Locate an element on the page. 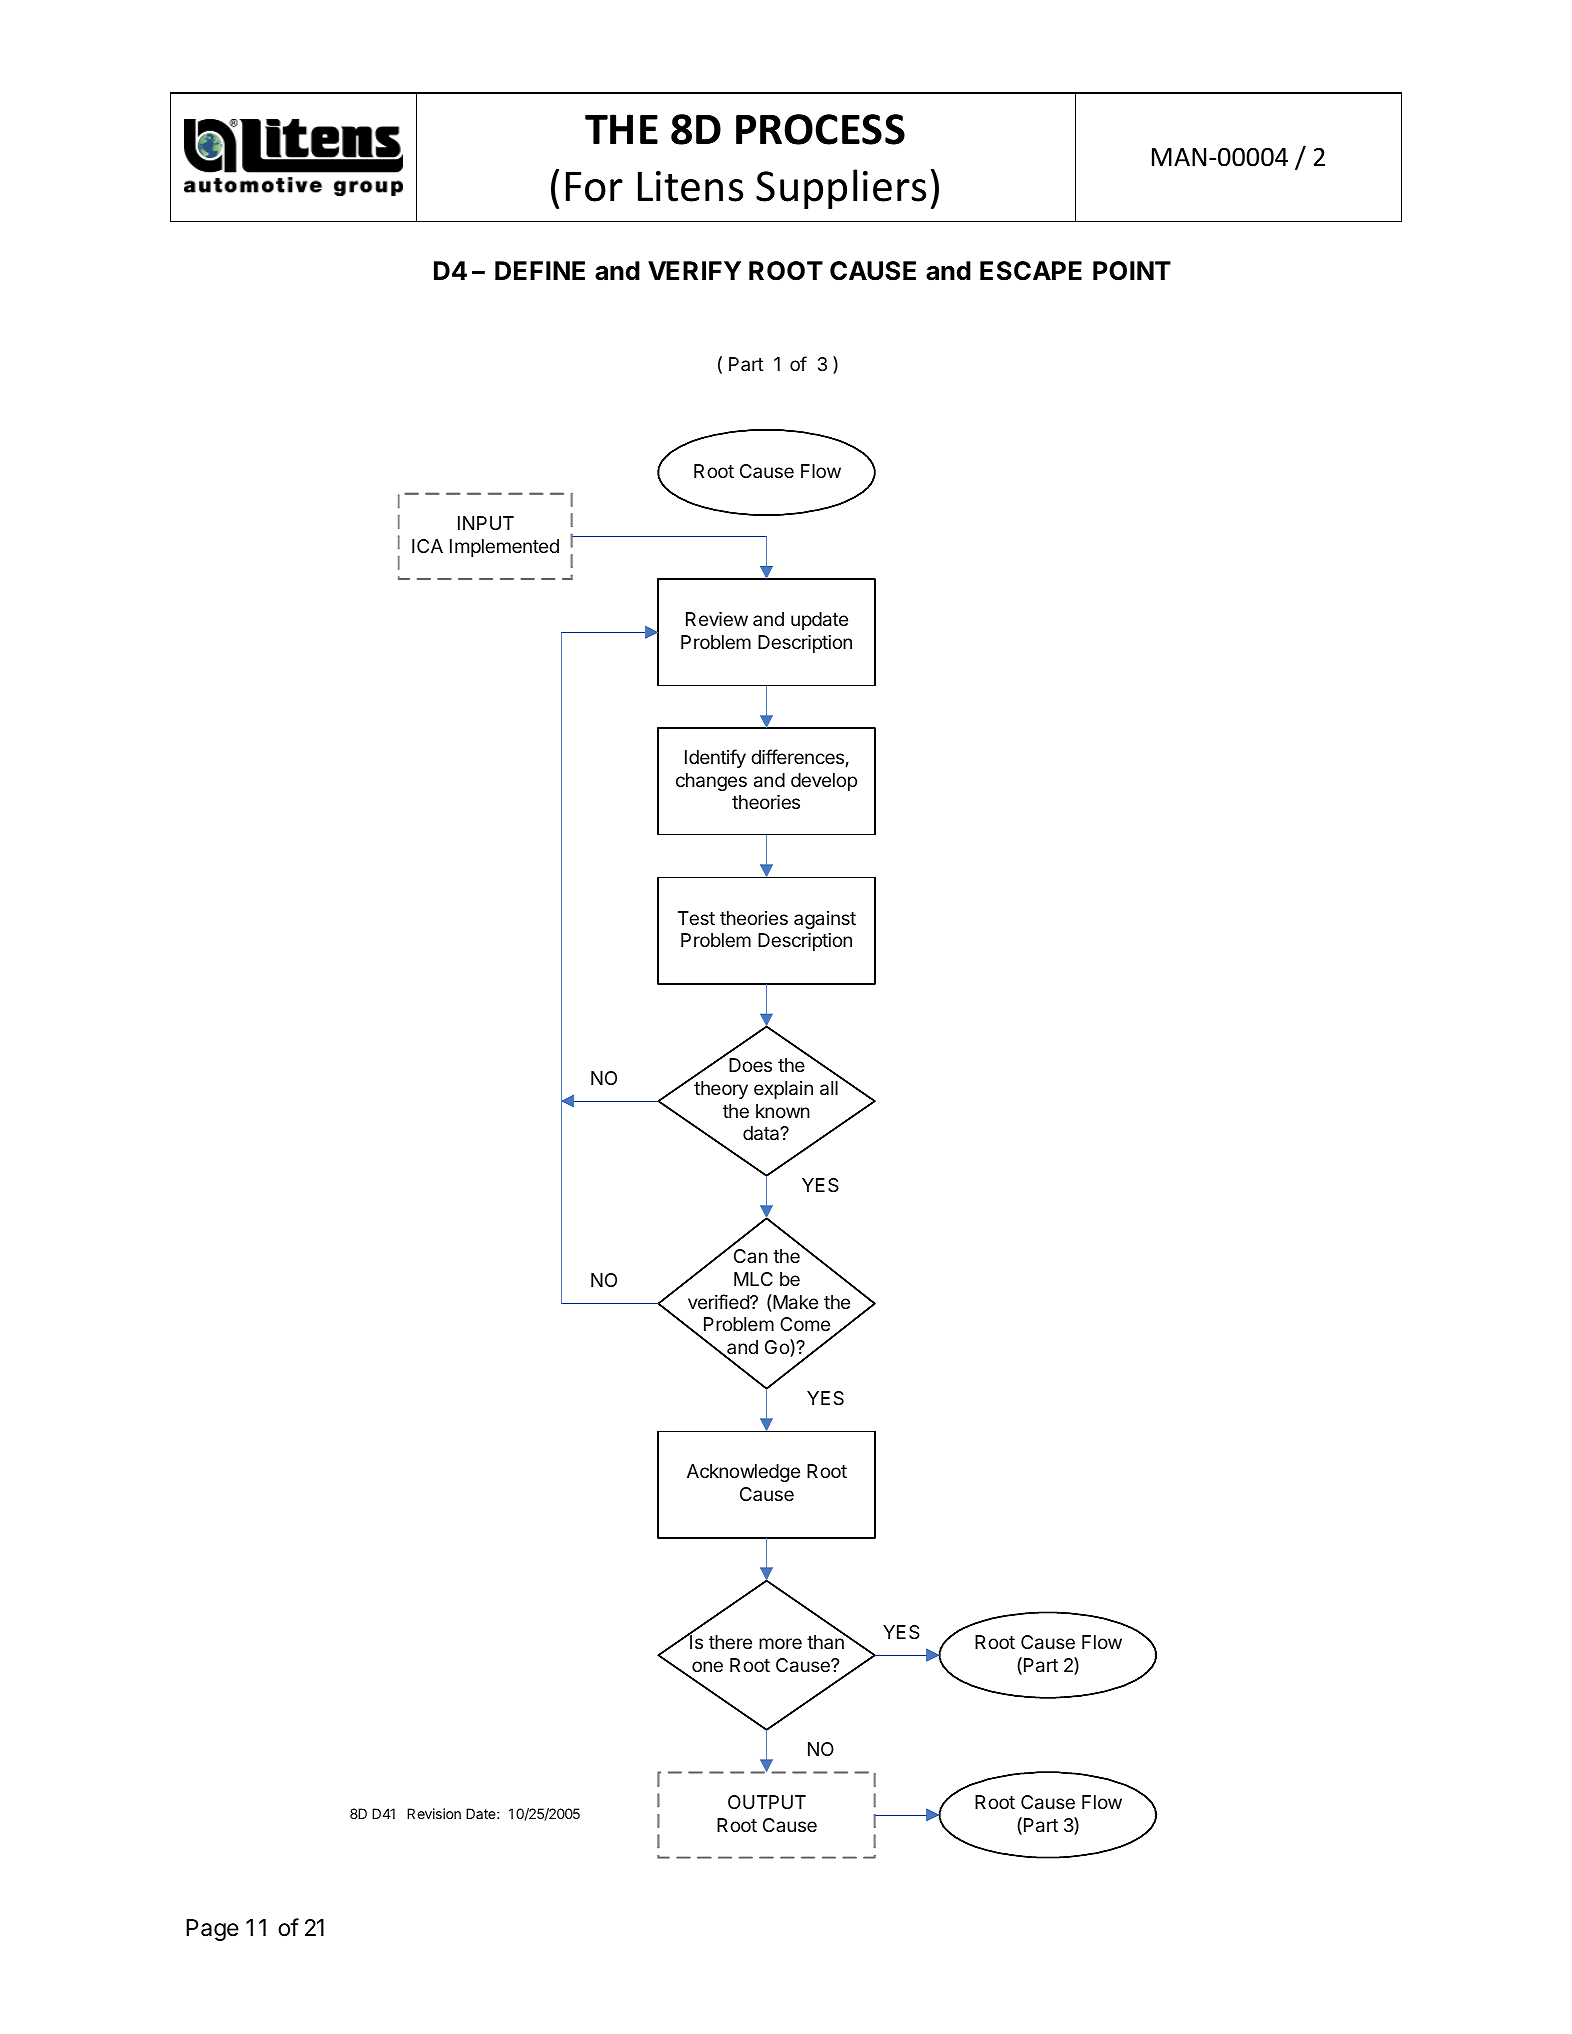  Review is located at coordinates (717, 619).
